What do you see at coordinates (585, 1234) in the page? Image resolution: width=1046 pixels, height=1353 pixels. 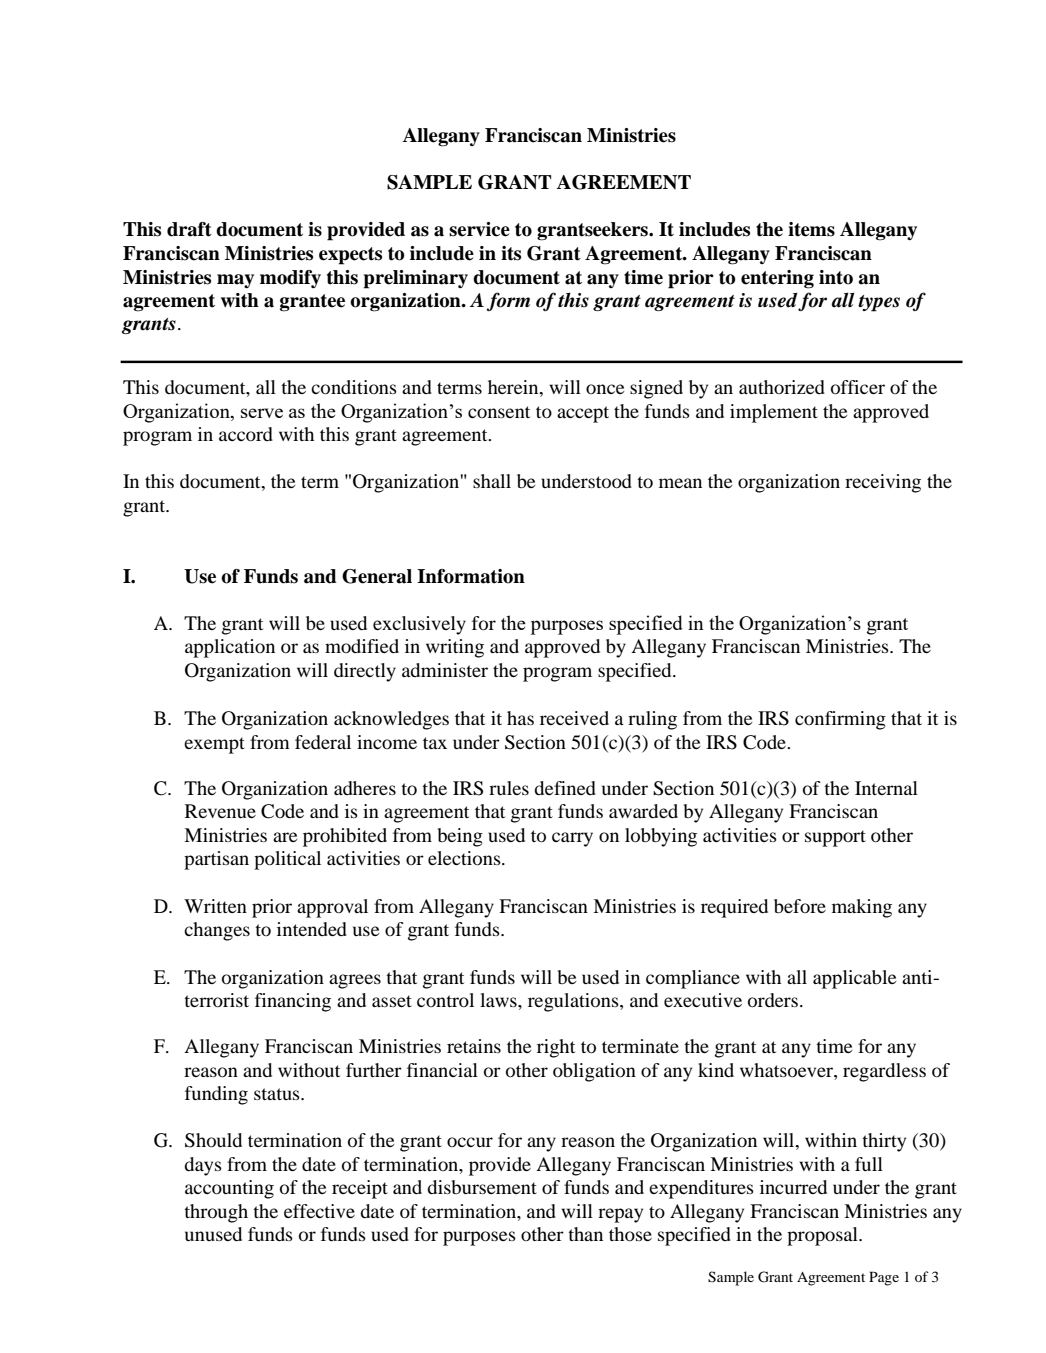 I see `than` at bounding box center [585, 1234].
